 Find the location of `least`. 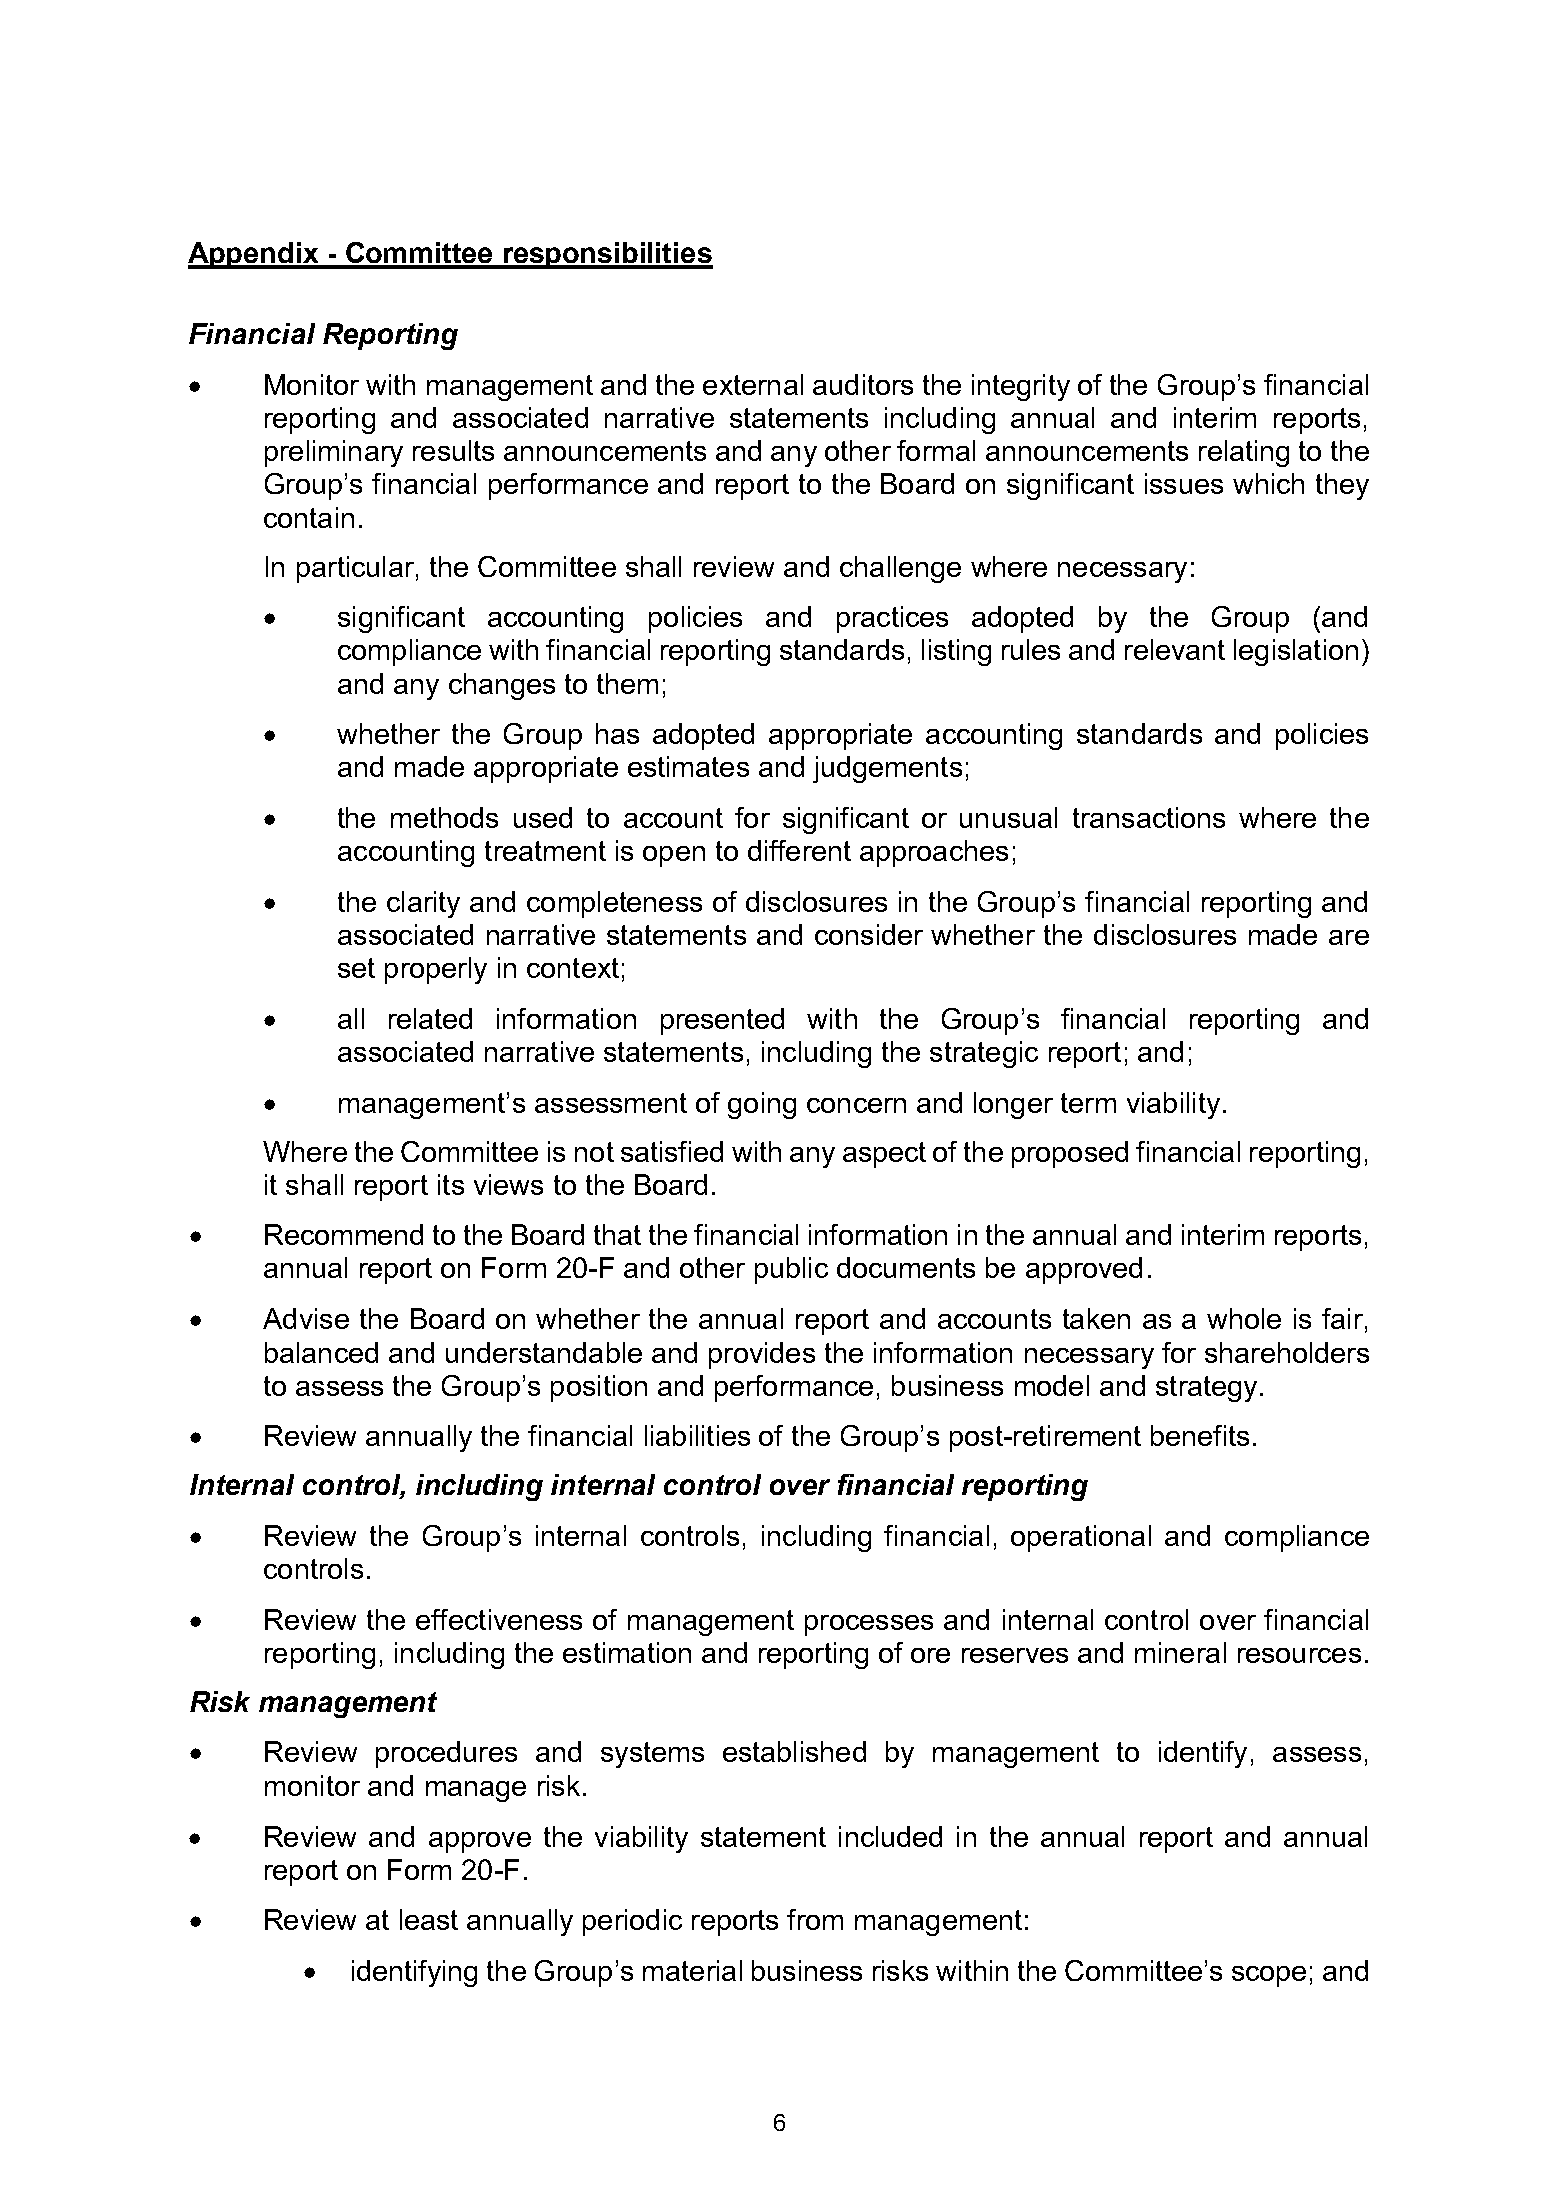

least is located at coordinates (429, 1919).
